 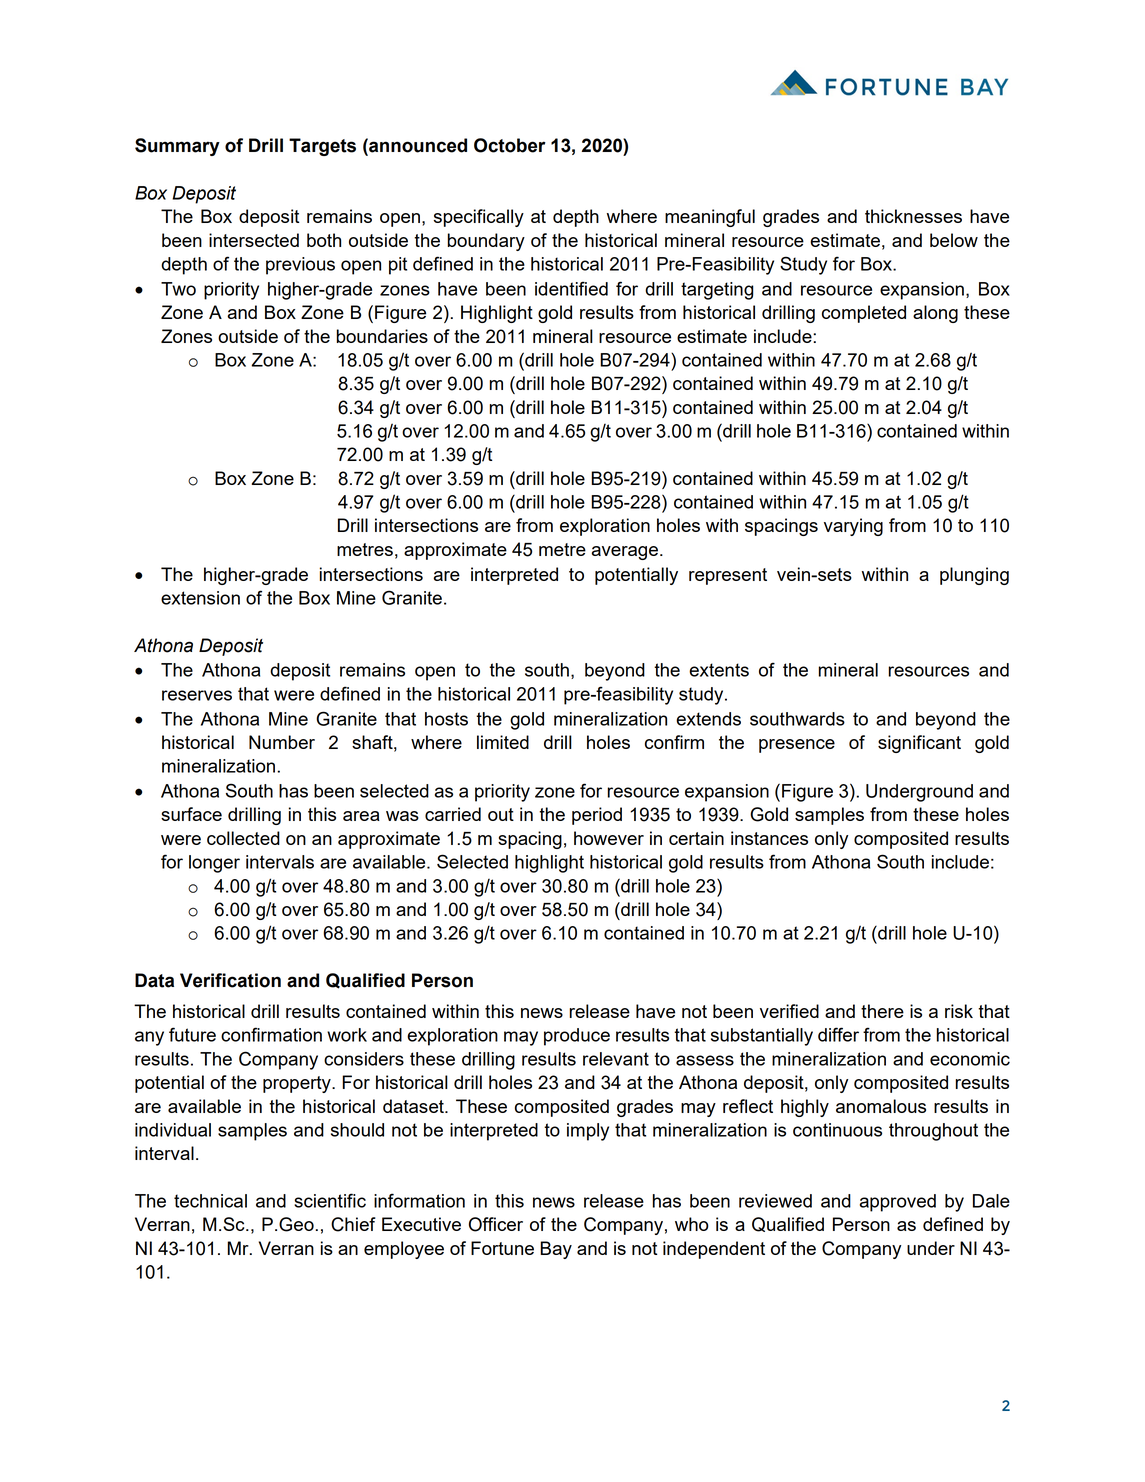 What do you see at coordinates (330, 1200) in the image?
I see `scientific` at bounding box center [330, 1200].
